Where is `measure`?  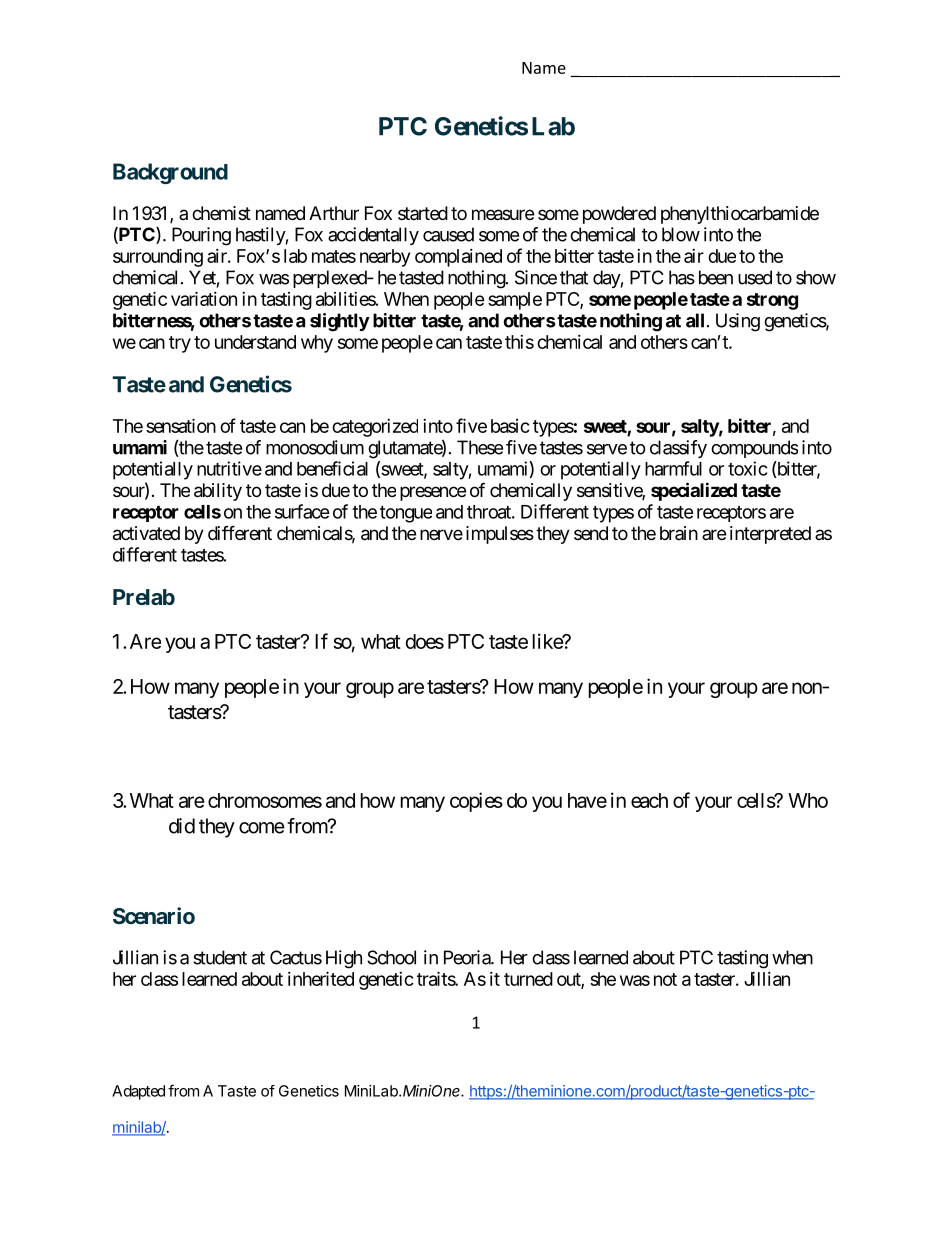
measure is located at coordinates (503, 215).
